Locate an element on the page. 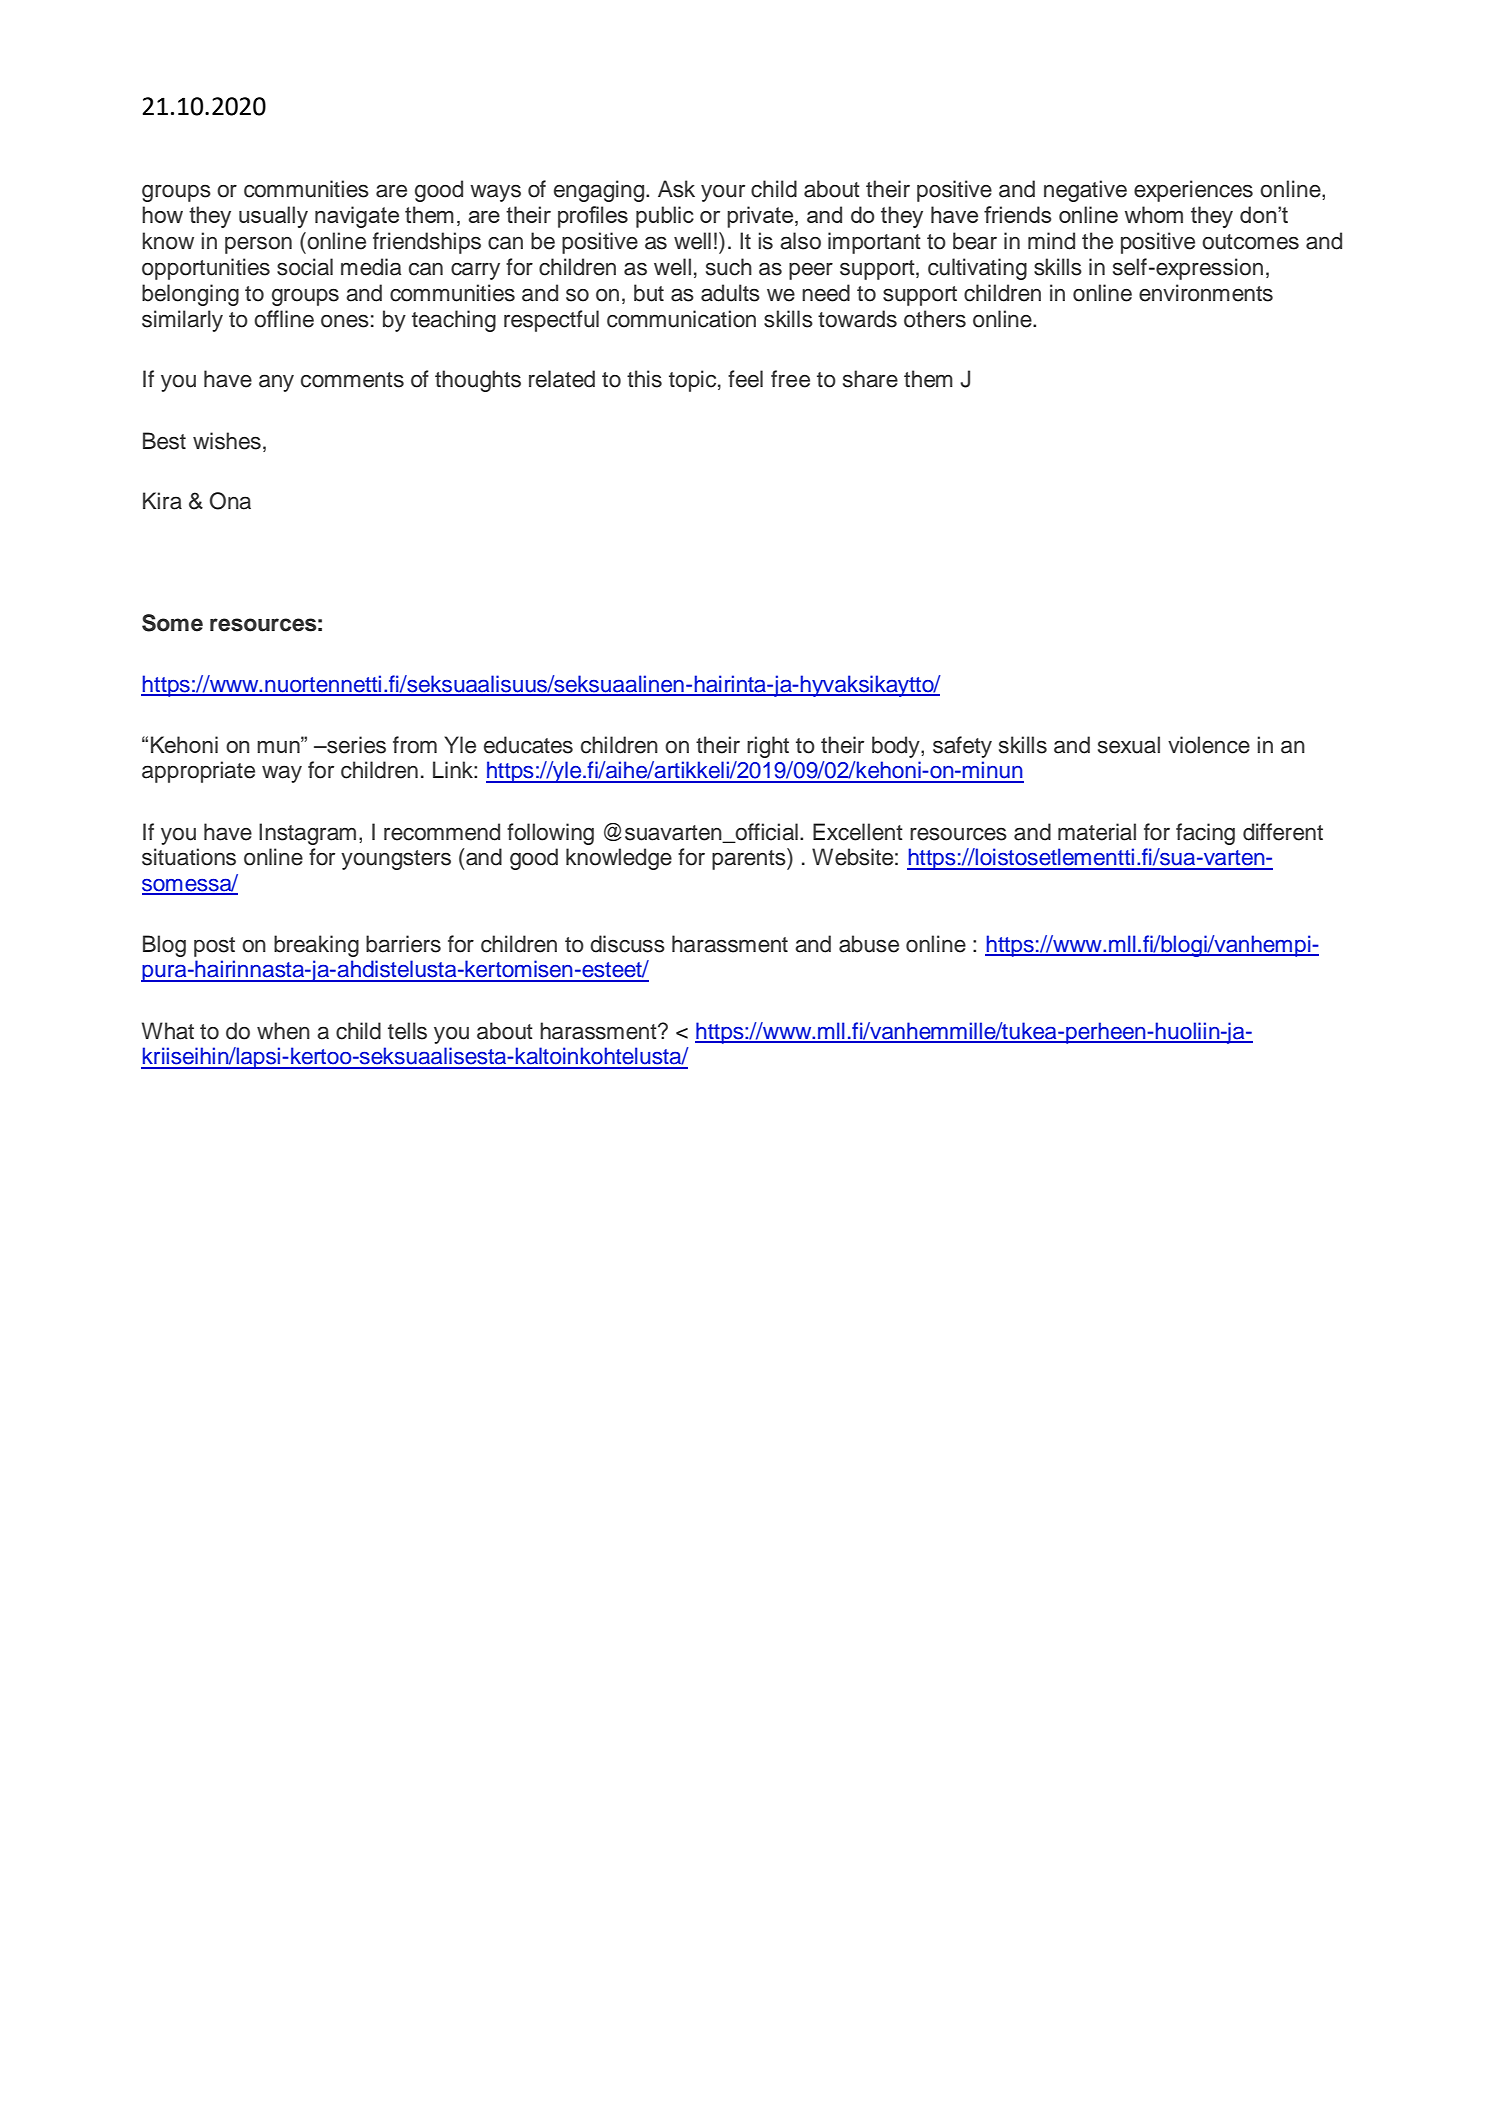 This image has width=1487, height=2103. right is located at coordinates (768, 747).
